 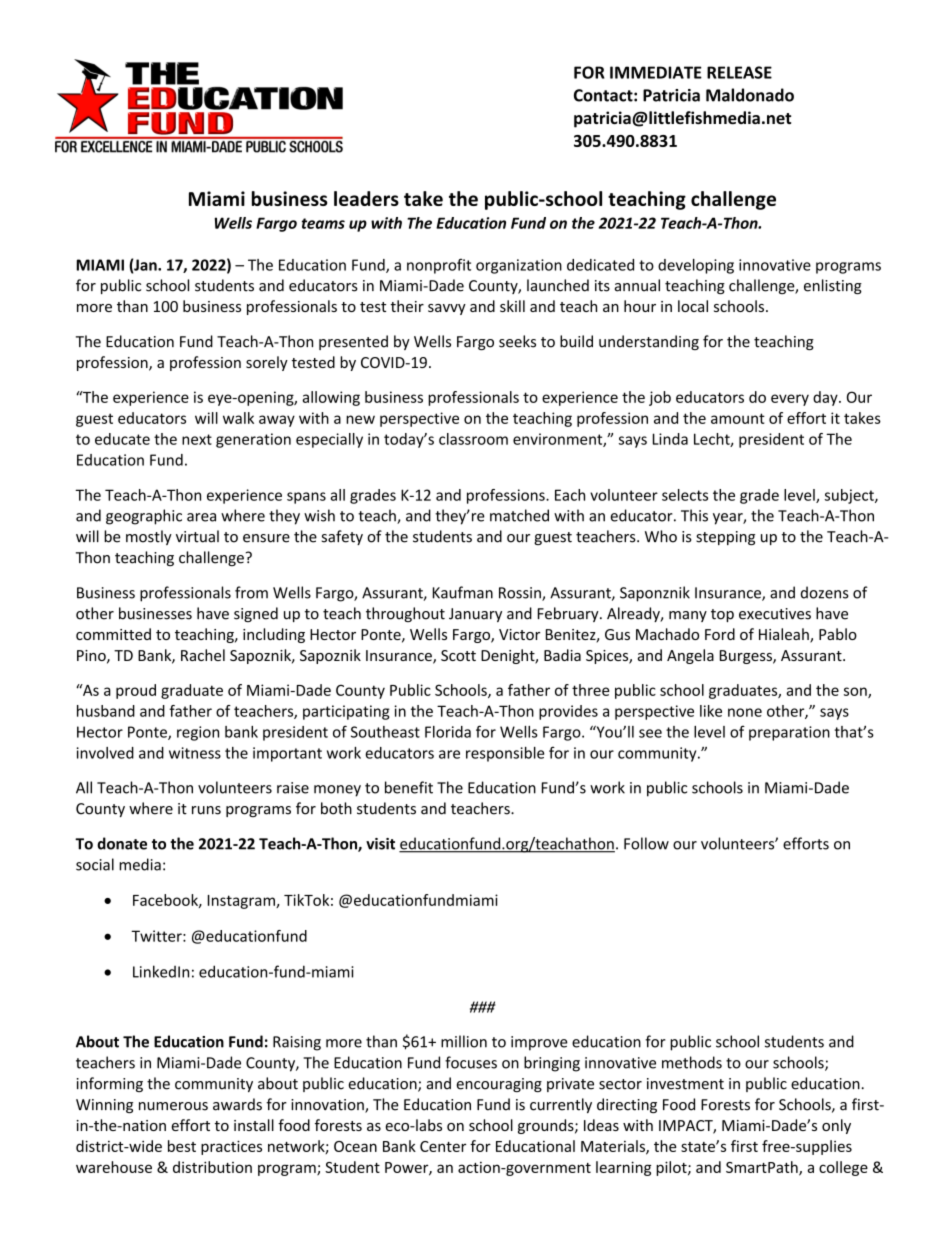 I want to click on sorely, so click(x=267, y=363).
